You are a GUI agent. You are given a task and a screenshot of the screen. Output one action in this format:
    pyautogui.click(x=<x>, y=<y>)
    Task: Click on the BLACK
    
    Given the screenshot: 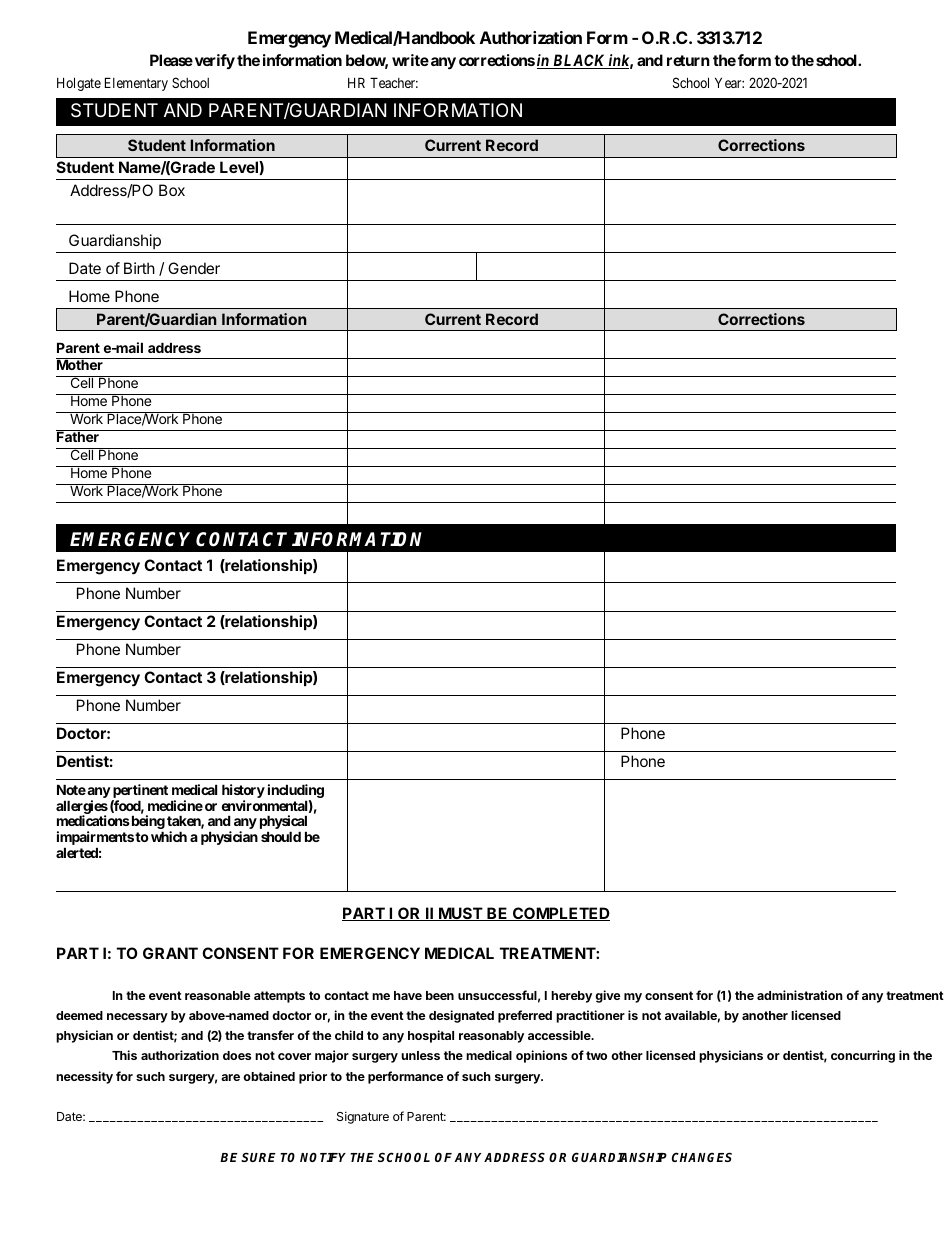 What is the action you would take?
    pyautogui.click(x=579, y=61)
